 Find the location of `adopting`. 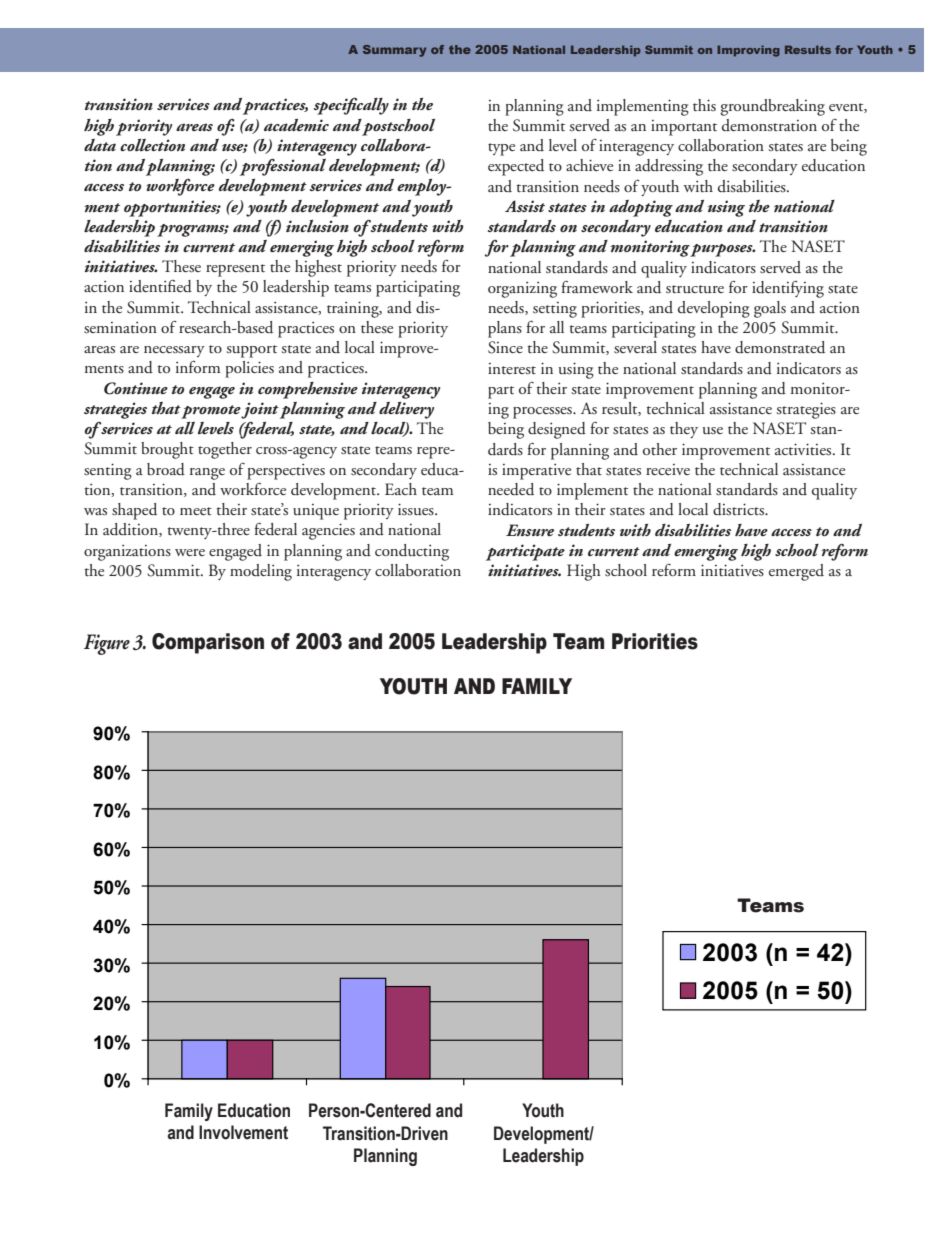

adopting is located at coordinates (641, 208).
